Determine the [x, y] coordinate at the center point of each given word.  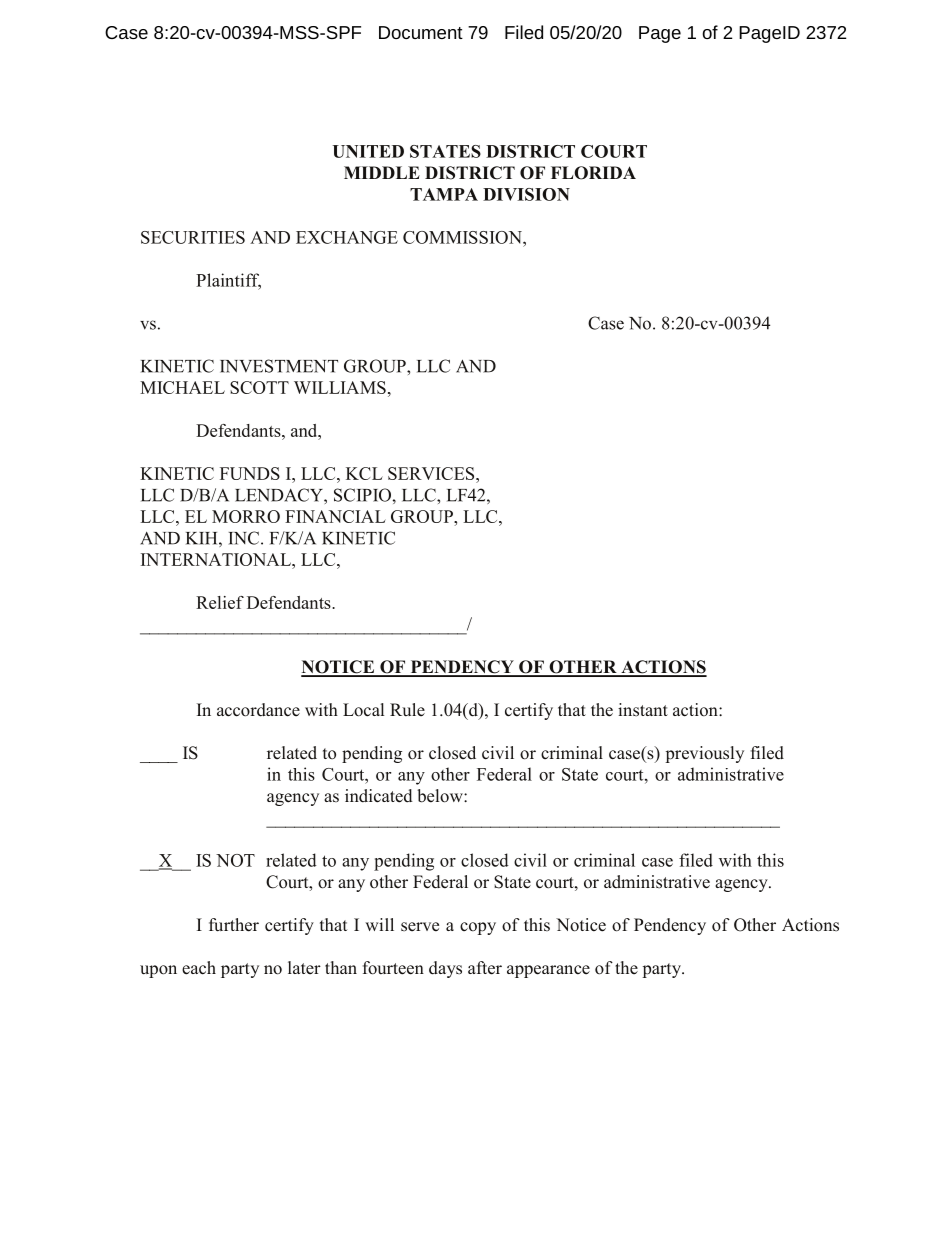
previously [704, 754]
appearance [548, 971]
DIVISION [526, 194]
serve [420, 927]
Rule [407, 710]
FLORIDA [593, 173]
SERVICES [432, 473]
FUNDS [250, 473]
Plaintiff [228, 281]
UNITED [368, 151]
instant [643, 710]
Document [421, 32]
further [234, 925]
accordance [258, 710]
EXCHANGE [347, 237]
